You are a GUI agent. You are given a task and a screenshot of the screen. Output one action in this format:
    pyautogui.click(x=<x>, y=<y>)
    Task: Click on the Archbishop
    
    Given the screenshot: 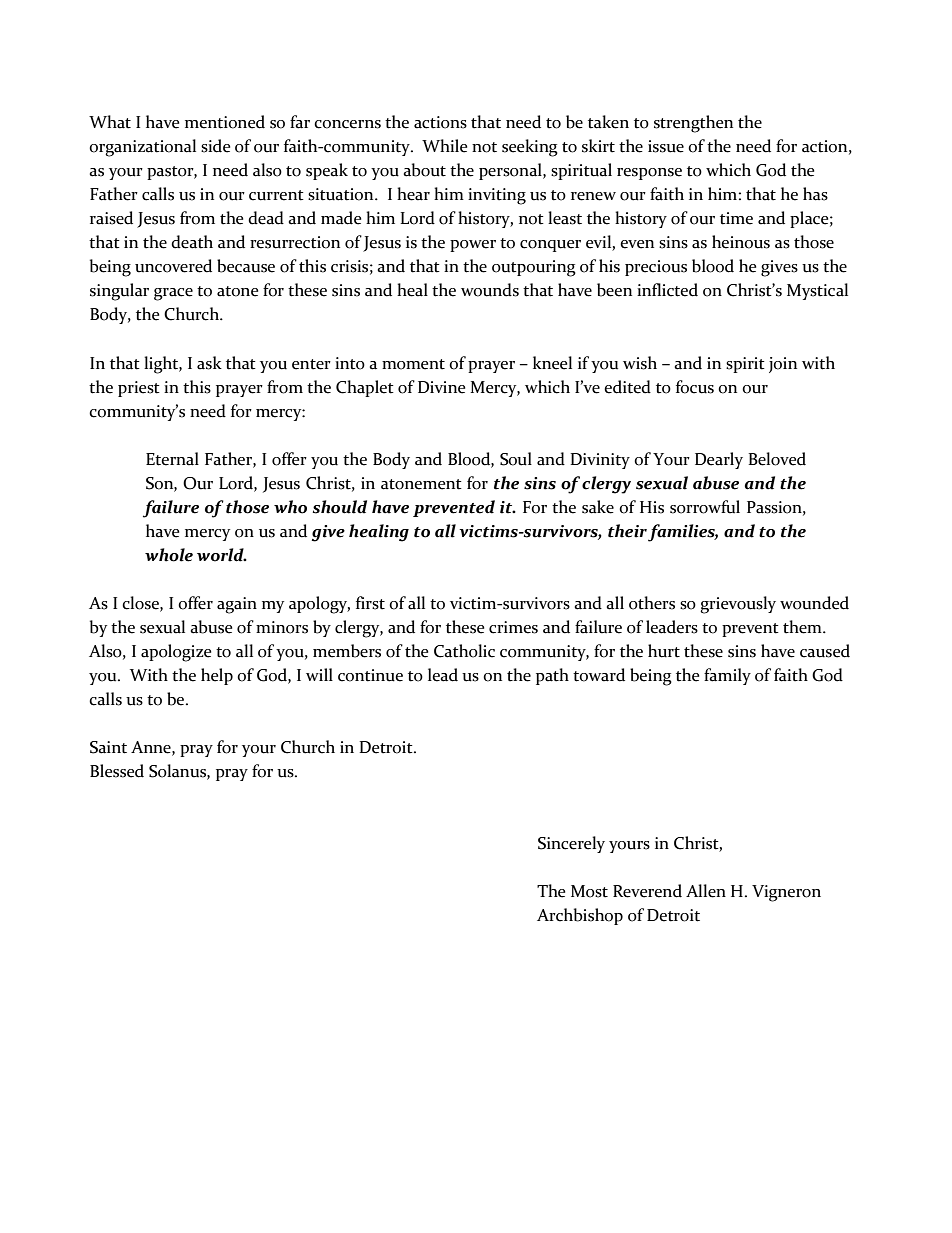 What is the action you would take?
    pyautogui.click(x=580, y=916)
